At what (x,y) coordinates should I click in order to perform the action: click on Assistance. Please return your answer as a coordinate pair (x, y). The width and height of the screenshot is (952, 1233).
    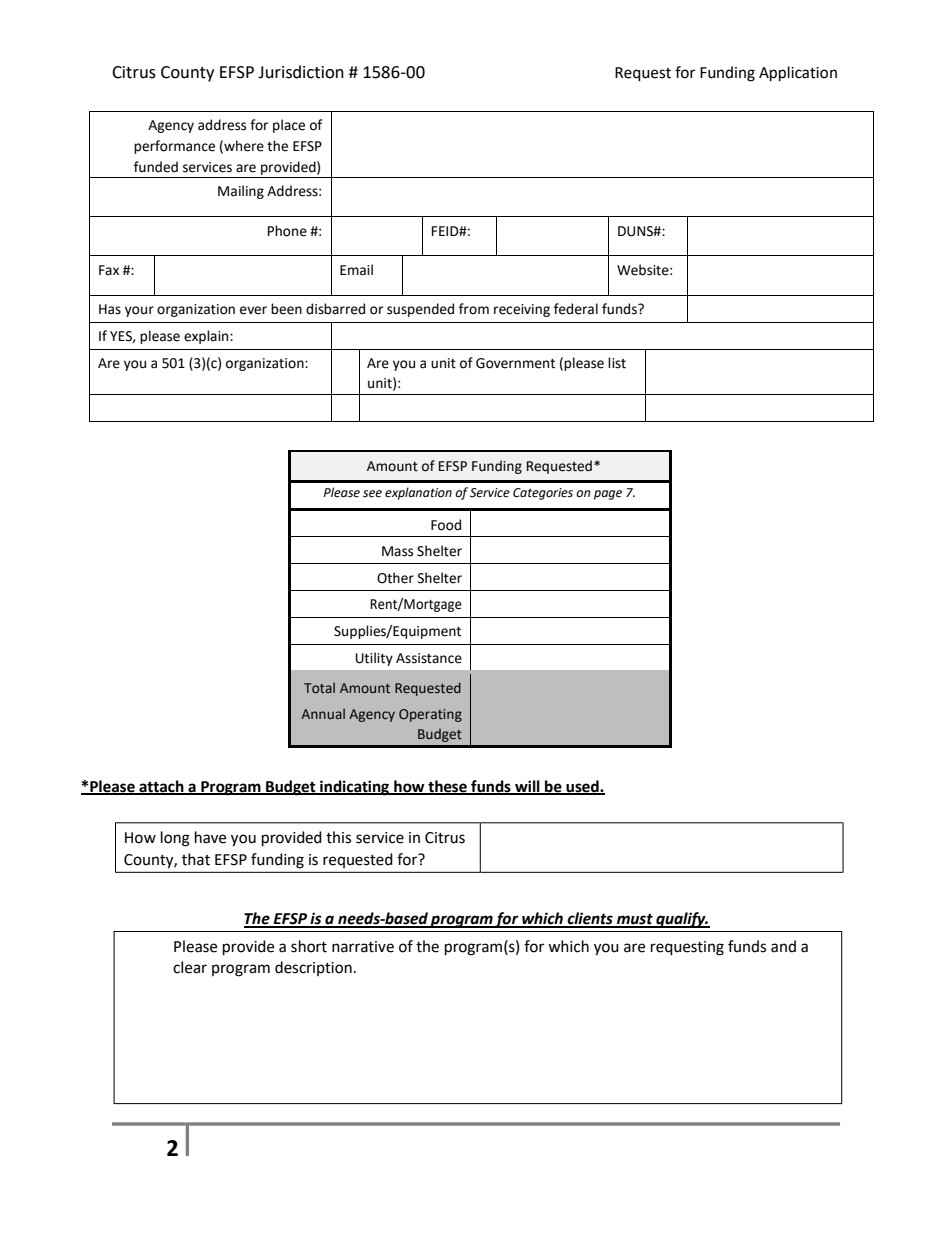
    Looking at the image, I should click on (429, 658).
